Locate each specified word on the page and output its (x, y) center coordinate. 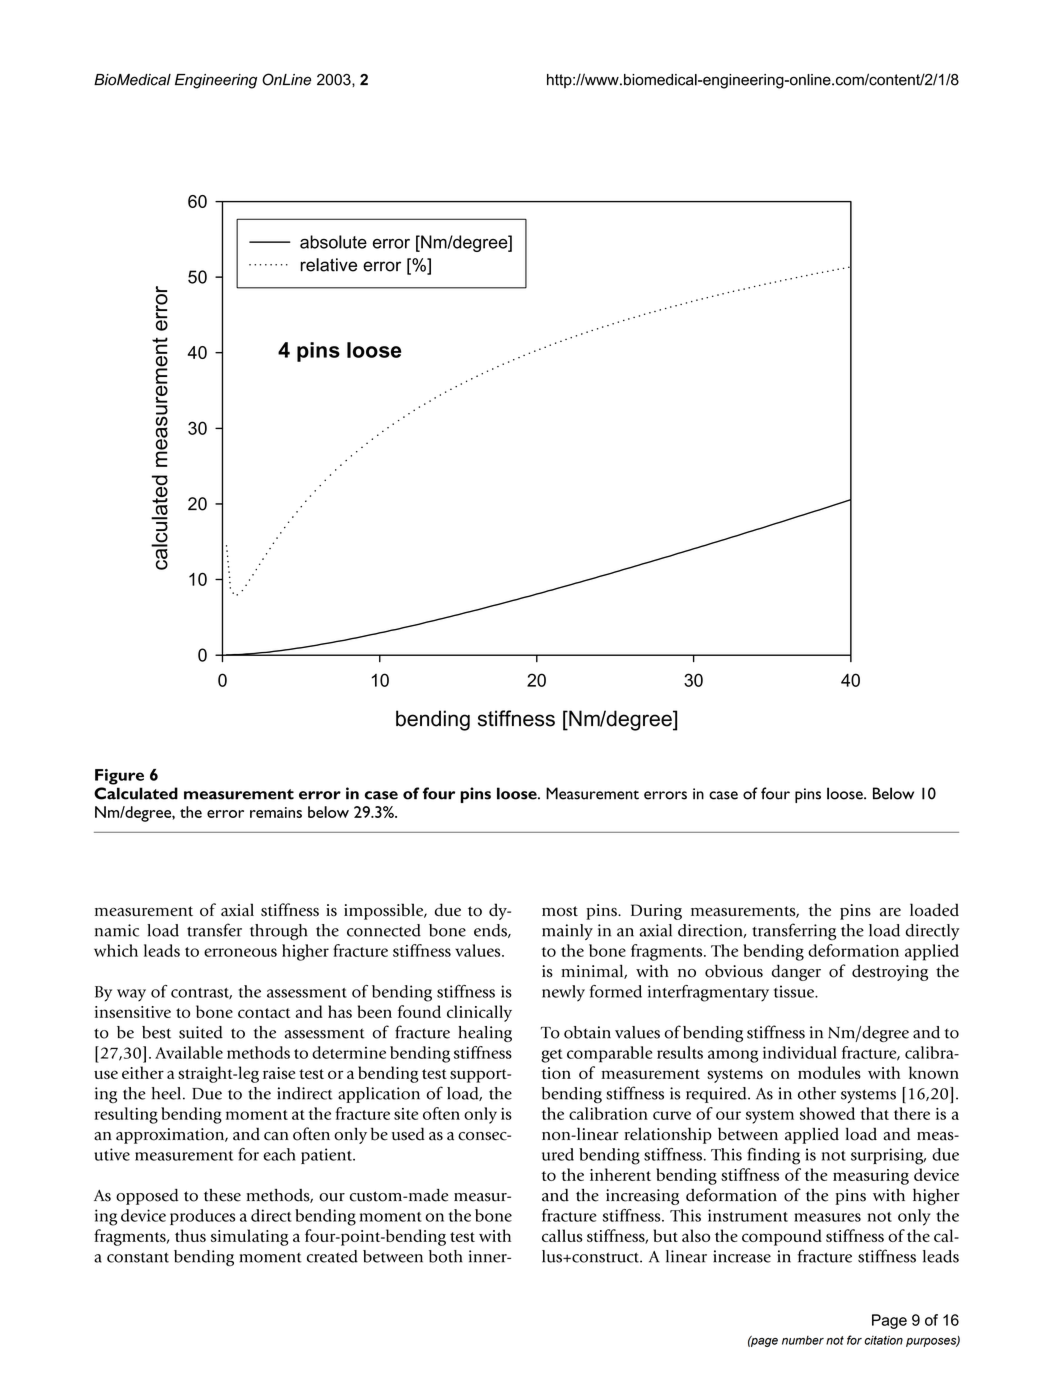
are (890, 912)
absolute (333, 242)
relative (329, 265)
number (803, 1340)
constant (138, 1257)
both (446, 1256)
